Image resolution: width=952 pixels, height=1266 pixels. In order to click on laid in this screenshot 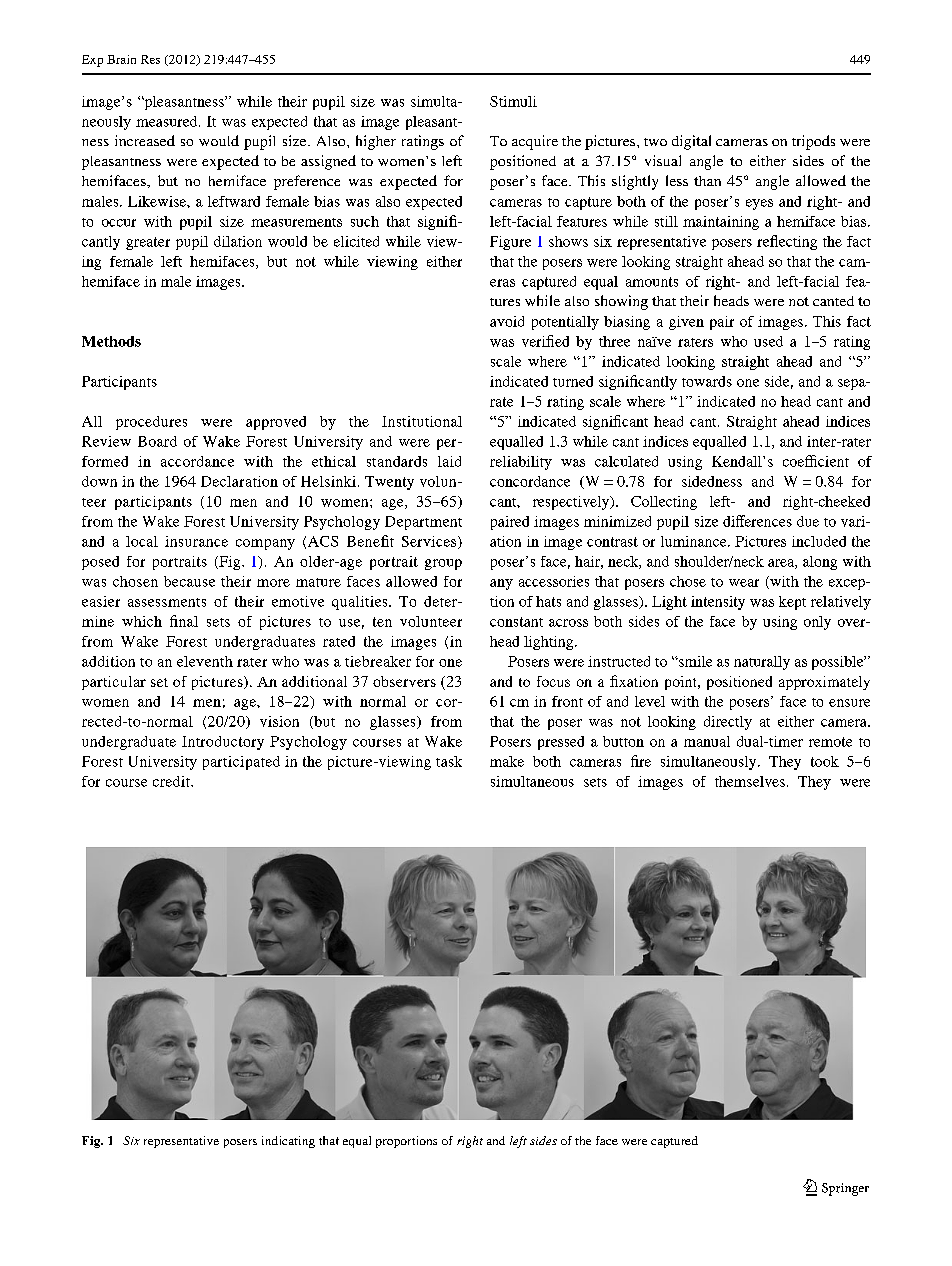, I will do `click(449, 461)`.
